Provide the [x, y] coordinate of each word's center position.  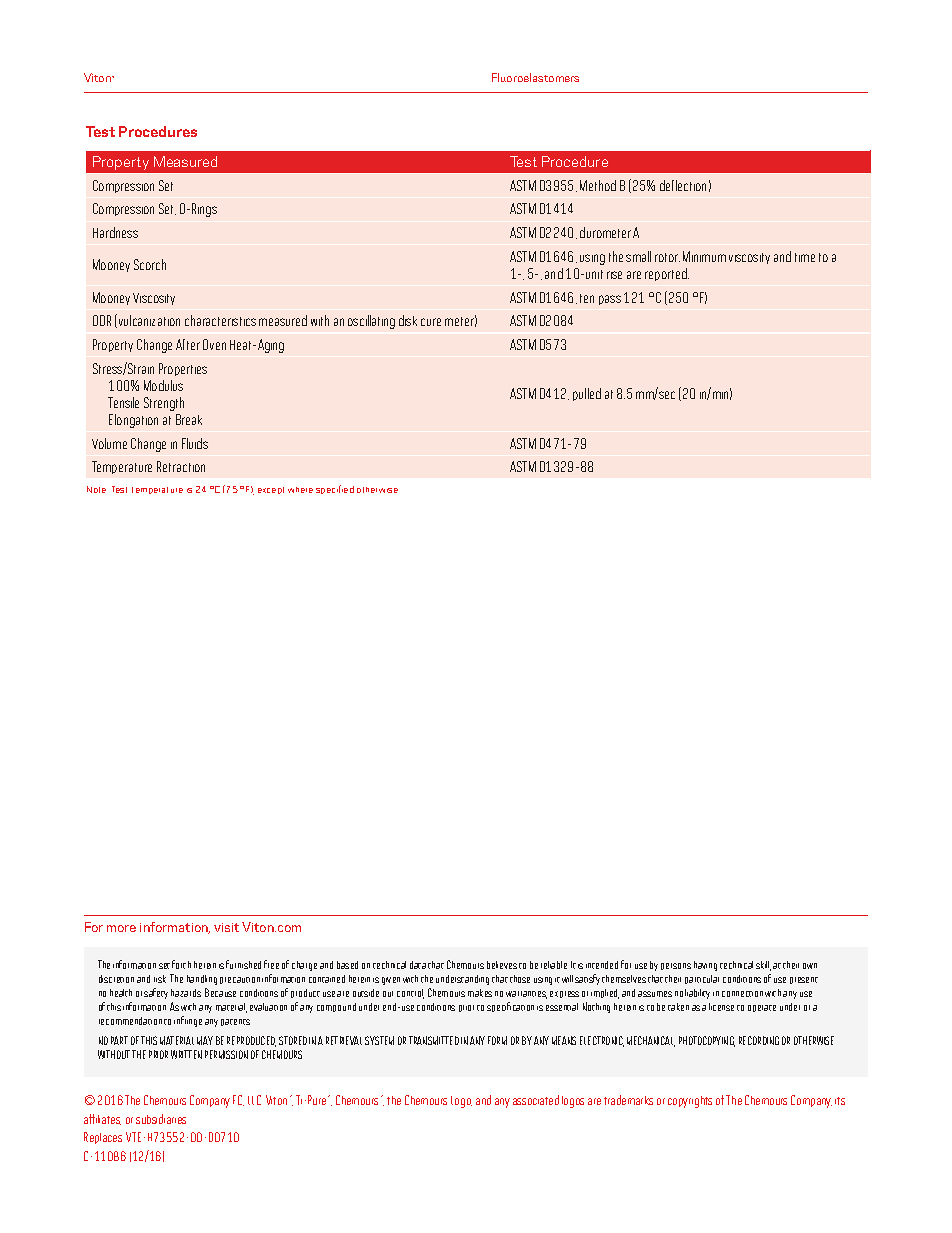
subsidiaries [161, 1119]
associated [536, 1100]
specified [335, 489]
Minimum [704, 256]
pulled [587, 394]
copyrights [690, 1102]
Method [598, 185]
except [271, 490]
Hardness [115, 232]
